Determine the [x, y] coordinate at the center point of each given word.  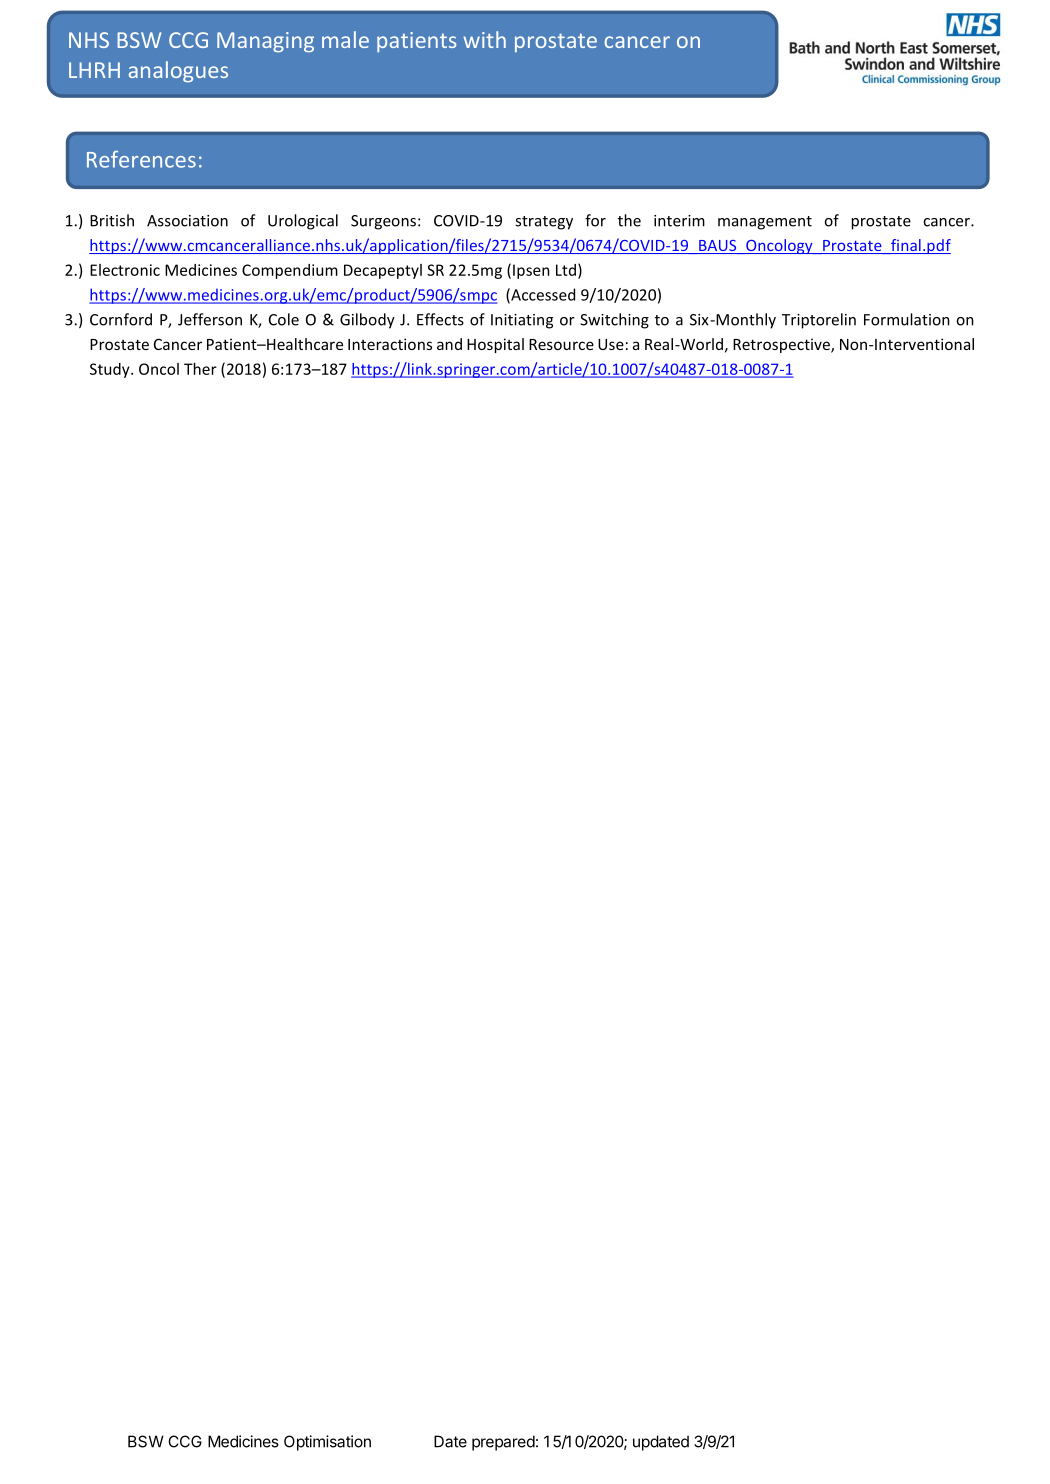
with [484, 39]
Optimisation [327, 1443]
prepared [503, 1443]
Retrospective [782, 345]
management [765, 223]
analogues [178, 71]
